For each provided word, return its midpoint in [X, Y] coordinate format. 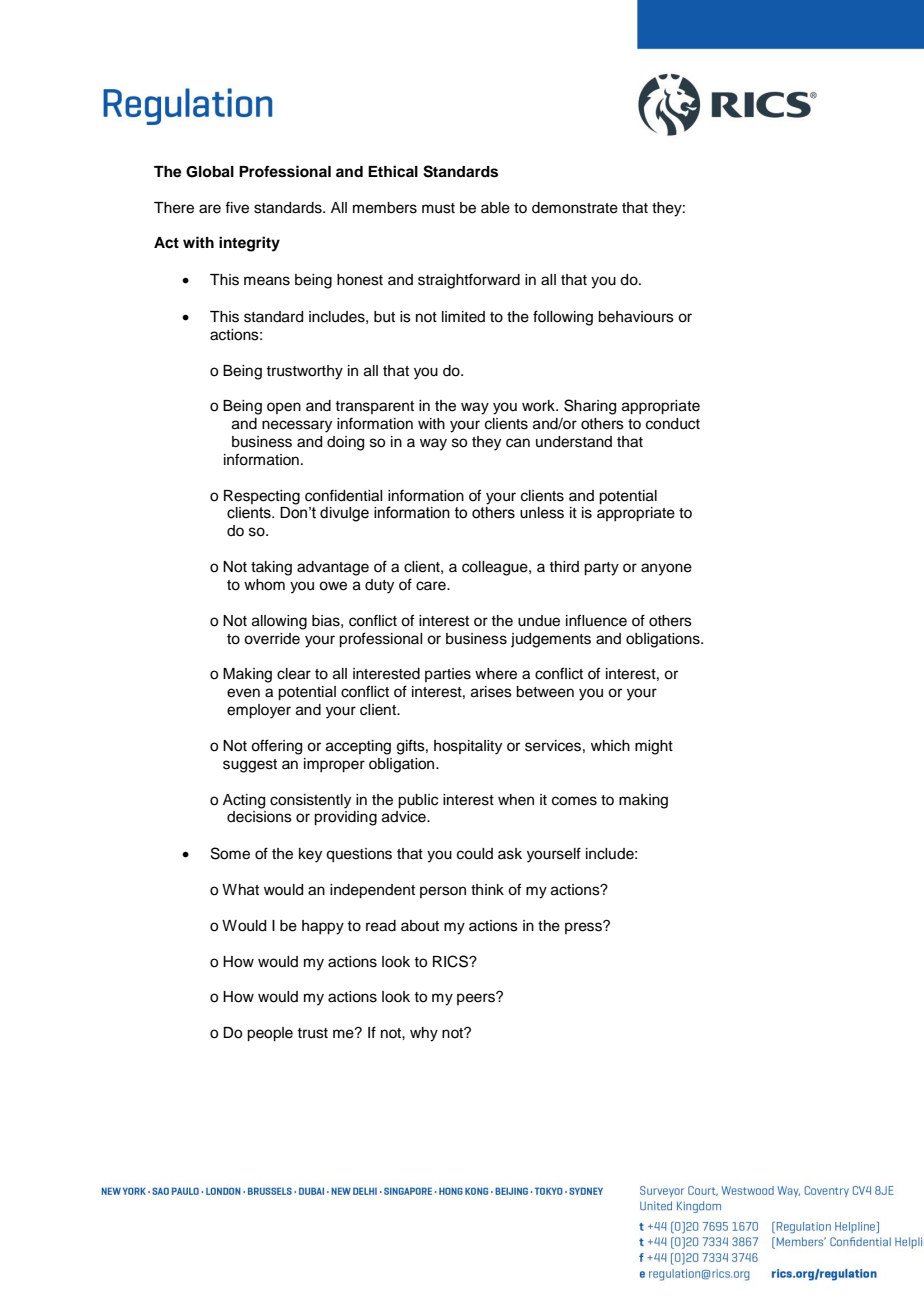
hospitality [468, 747]
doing [345, 443]
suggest [250, 766]
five [237, 207]
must [438, 208]
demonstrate [575, 208]
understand [574, 442]
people [270, 1034]
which [610, 746]
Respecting [262, 497]
